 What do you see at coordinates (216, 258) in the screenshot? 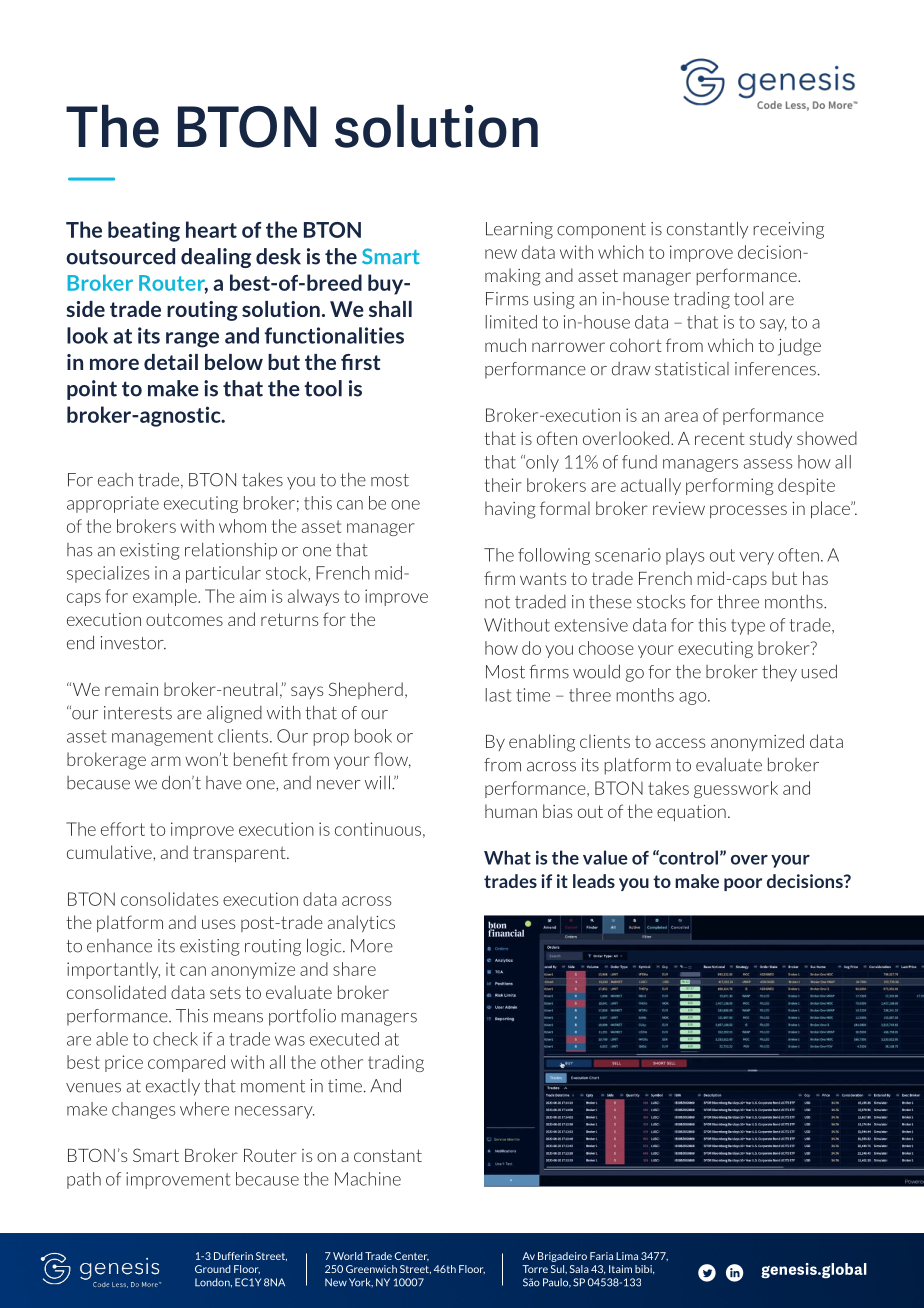
I see `dealing` at bounding box center [216, 258].
